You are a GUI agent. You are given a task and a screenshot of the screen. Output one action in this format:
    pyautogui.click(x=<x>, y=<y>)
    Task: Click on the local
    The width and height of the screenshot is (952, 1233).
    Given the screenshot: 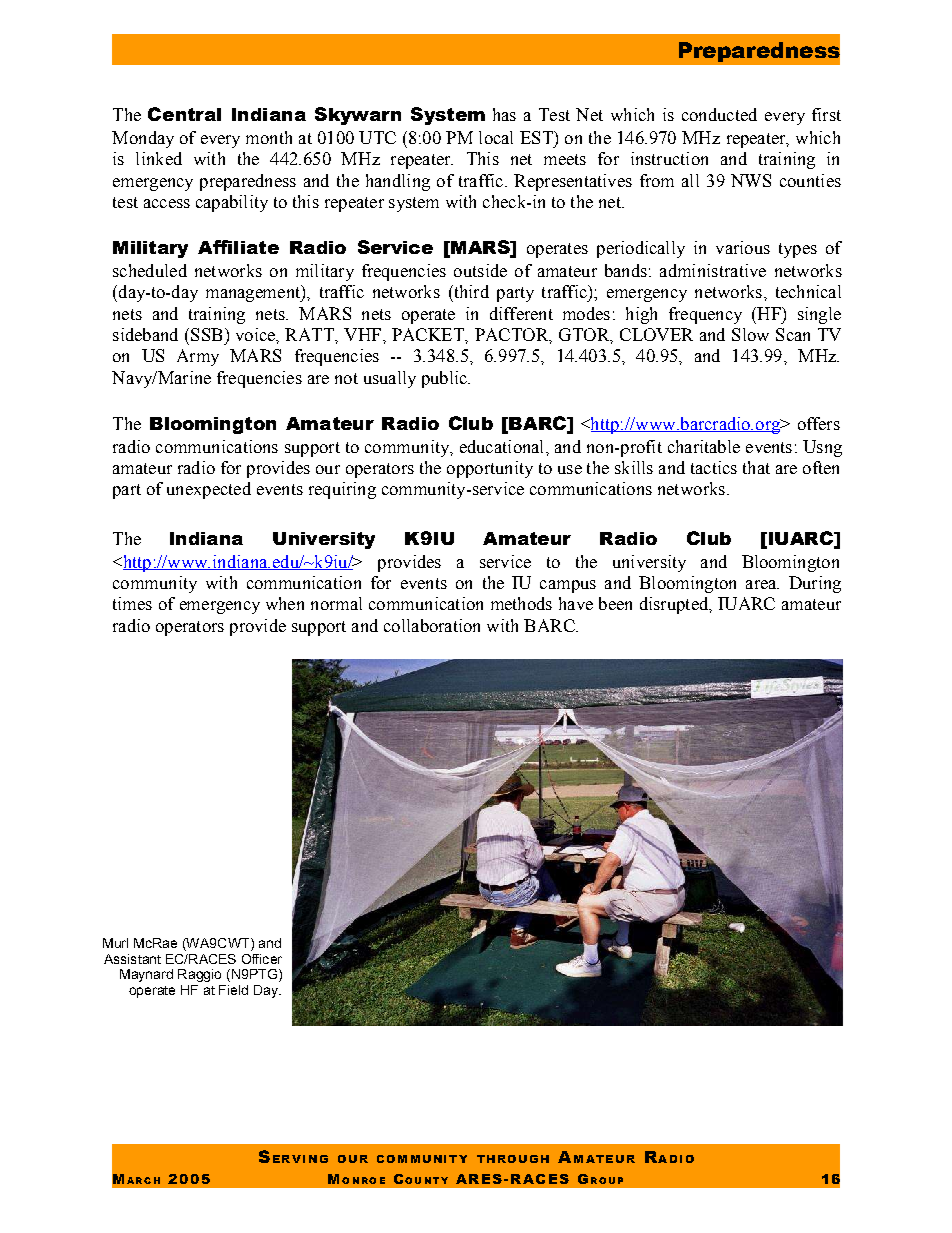 What is the action you would take?
    pyautogui.click(x=496, y=137)
